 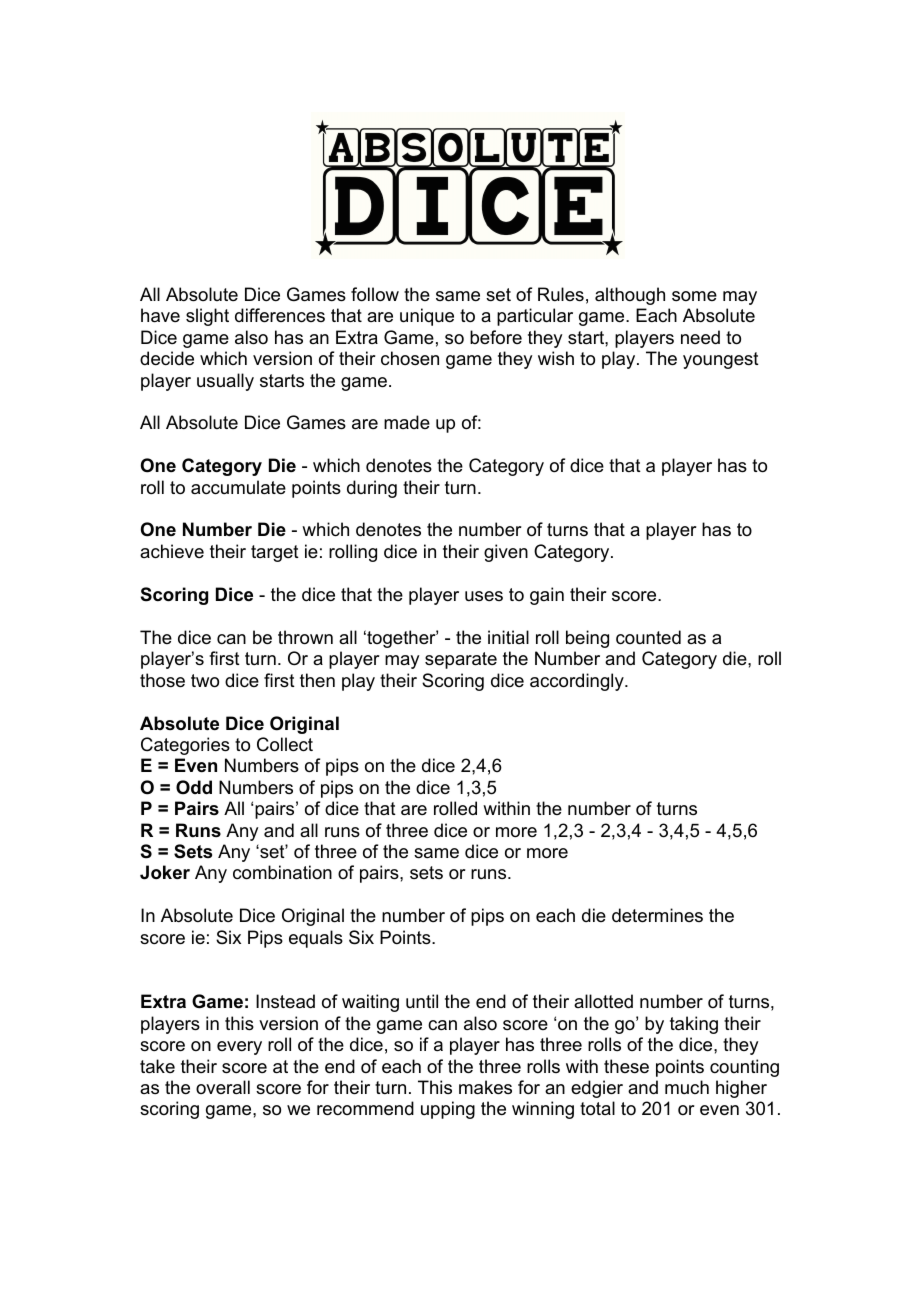 What do you see at coordinates (427, 317) in the screenshot?
I see `unique` at bounding box center [427, 317].
